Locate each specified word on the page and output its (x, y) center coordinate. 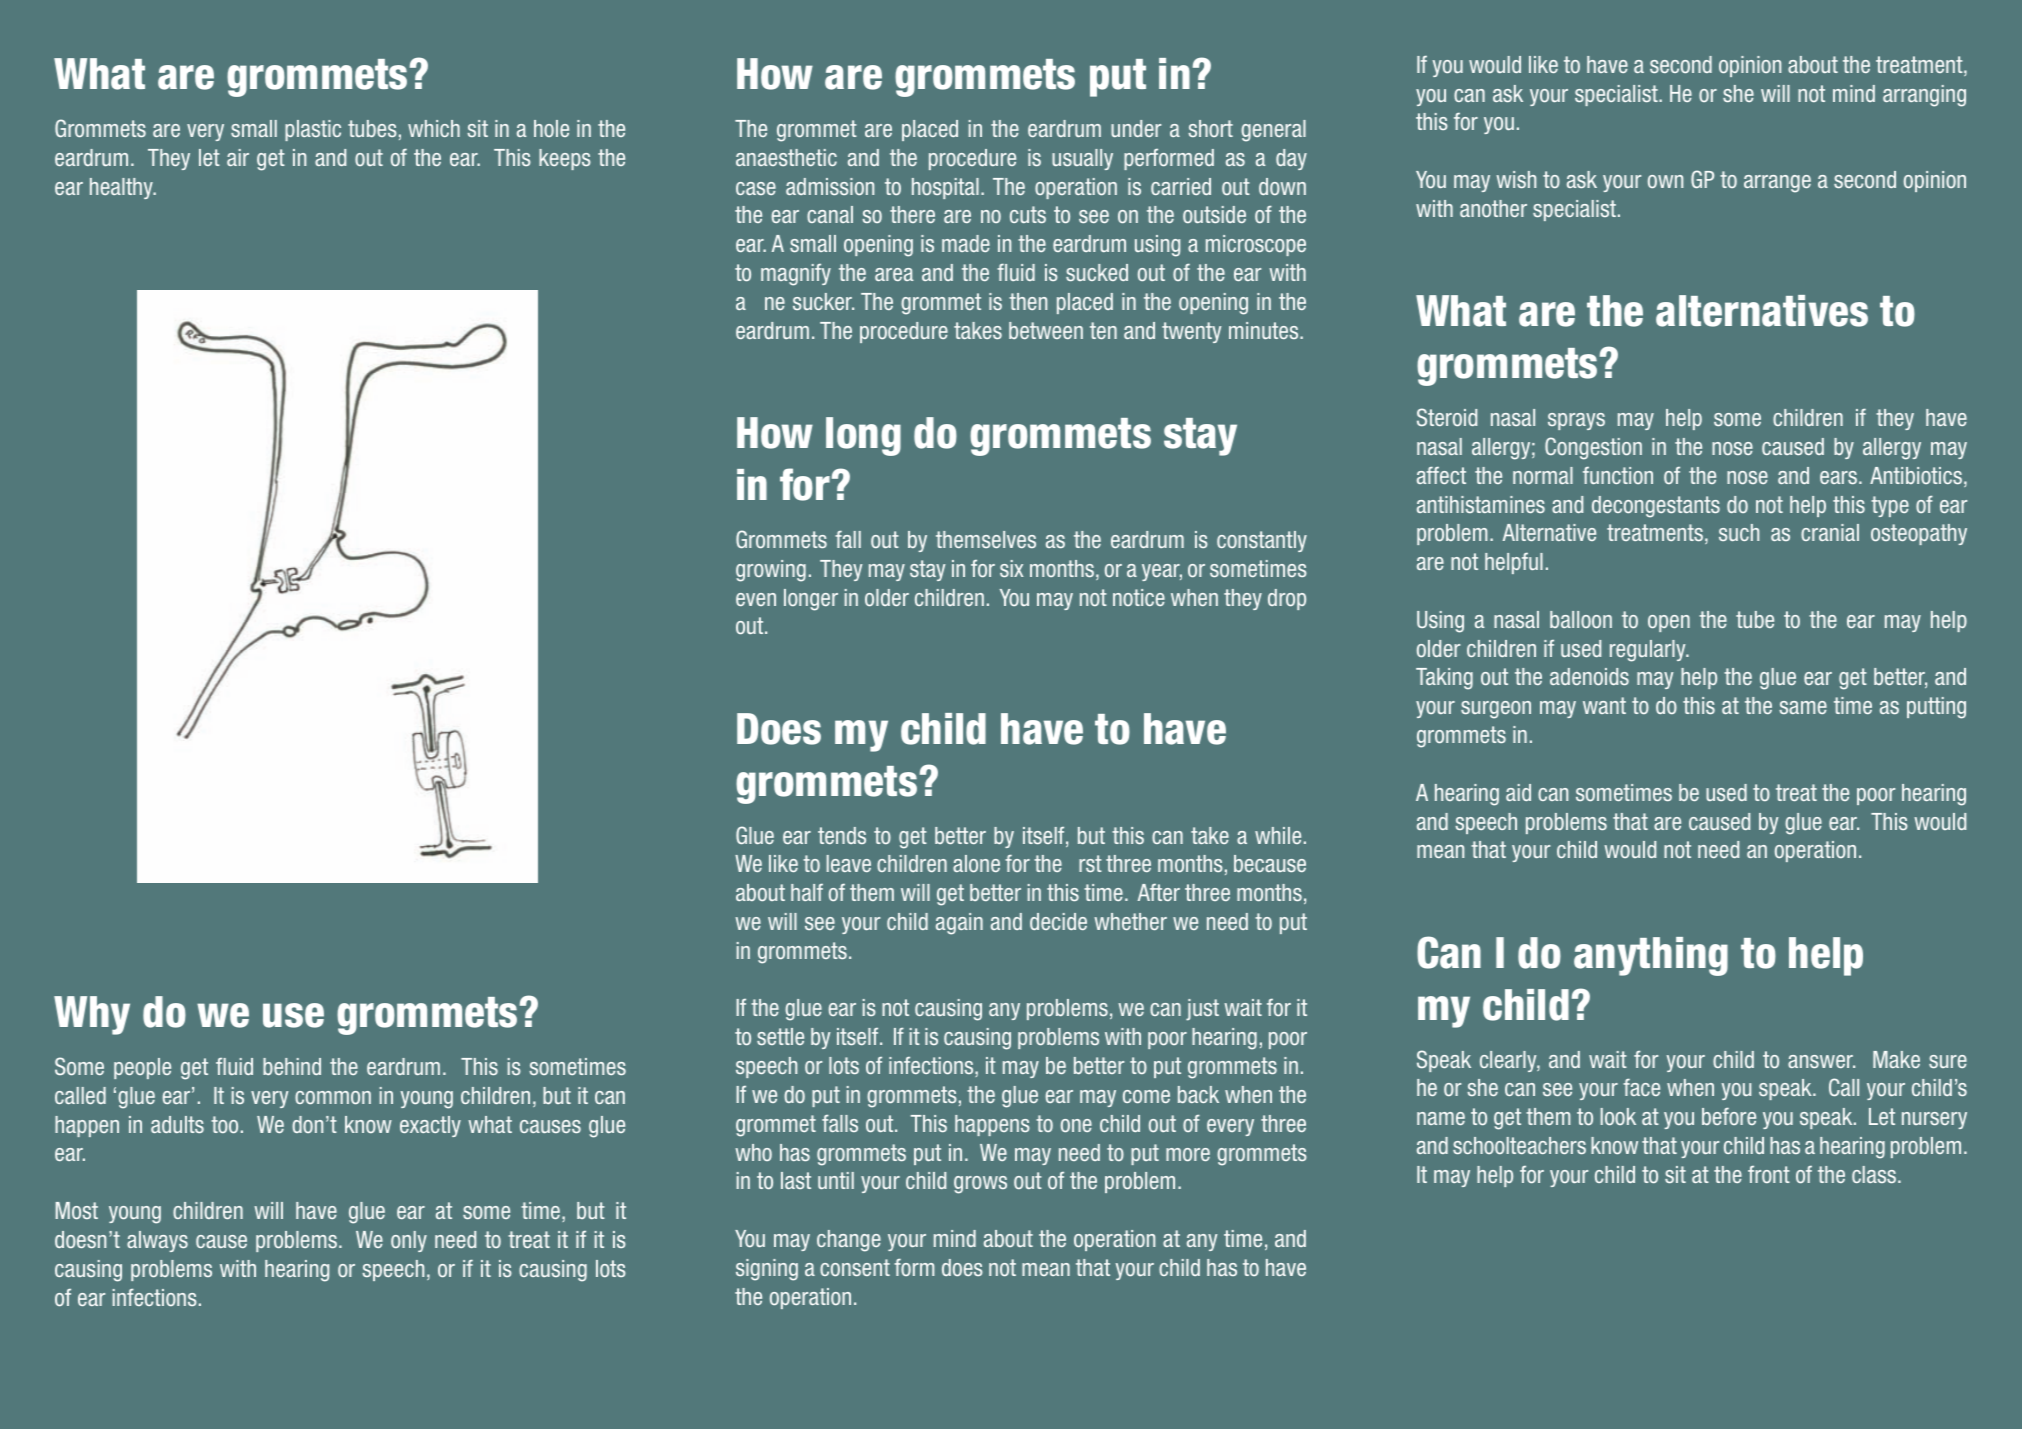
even (756, 599)
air (238, 157)
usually (1082, 159)
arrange (1777, 184)
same (1803, 707)
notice (1139, 597)
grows (980, 1185)
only (409, 1241)
